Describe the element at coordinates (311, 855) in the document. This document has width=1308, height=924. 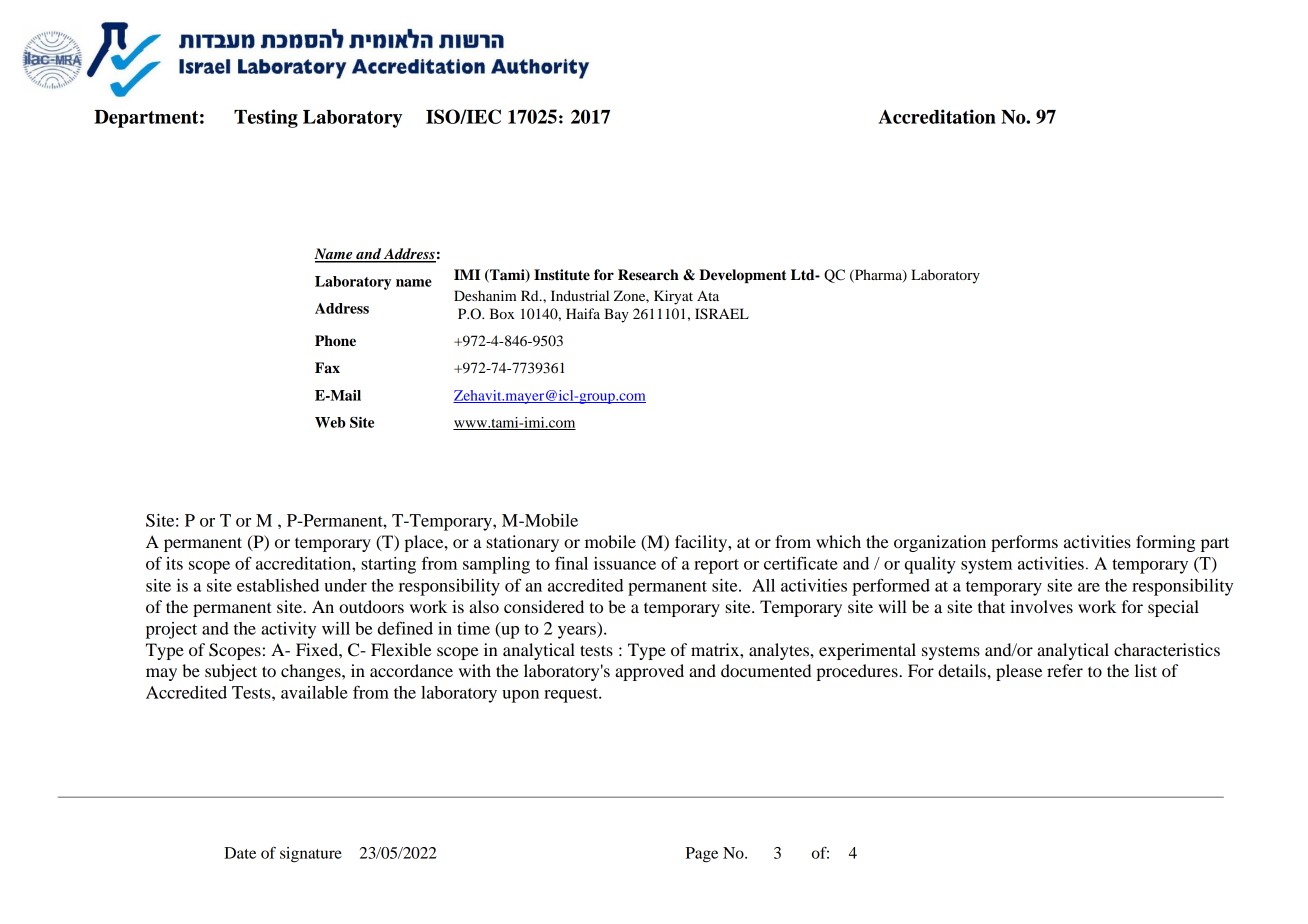
I see `signature` at that location.
